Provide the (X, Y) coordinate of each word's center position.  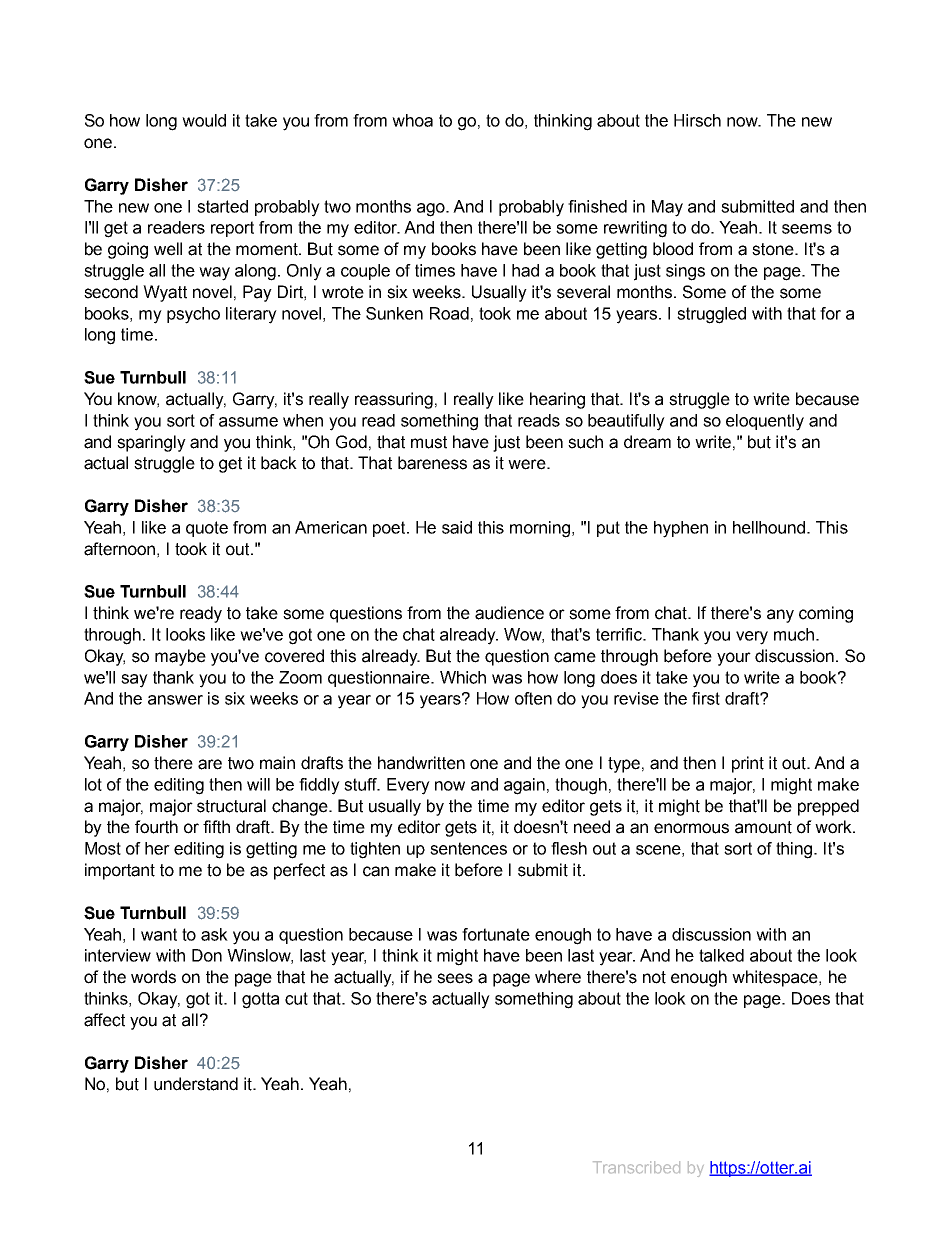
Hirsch (697, 120)
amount (763, 827)
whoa (412, 120)
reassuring (394, 400)
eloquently (765, 422)
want (159, 934)
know (138, 400)
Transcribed (636, 1167)
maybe (180, 657)
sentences (468, 848)
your (734, 659)
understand (196, 1084)
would (204, 120)
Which (463, 677)
